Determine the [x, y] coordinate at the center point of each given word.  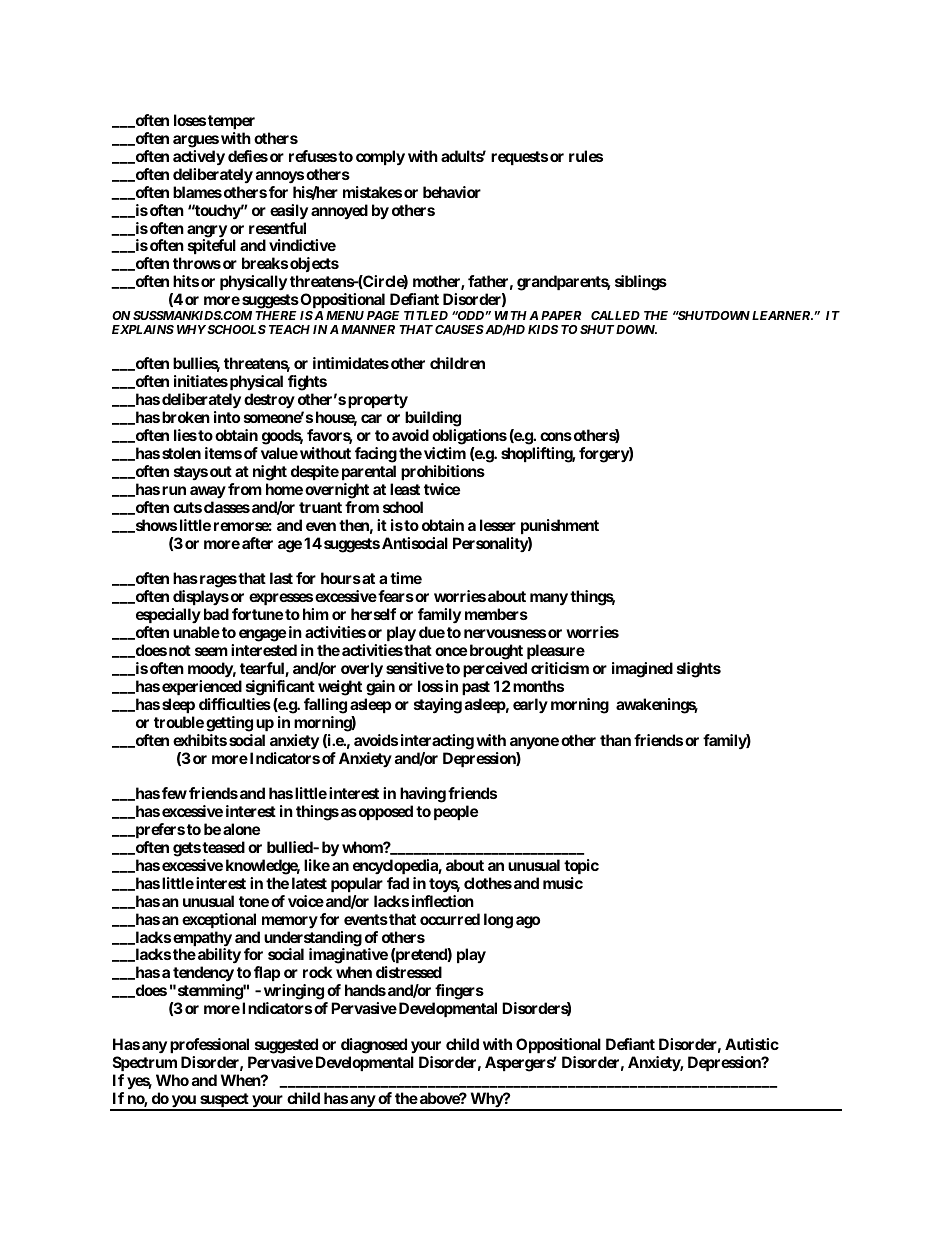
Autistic [752, 1044]
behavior [452, 192]
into [227, 417]
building [433, 419]
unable [196, 632]
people [456, 812]
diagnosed [374, 1046]
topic [581, 866]
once [451, 651]
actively [199, 158]
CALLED [615, 315]
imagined [642, 670]
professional [209, 1045]
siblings [641, 283]
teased [223, 847]
